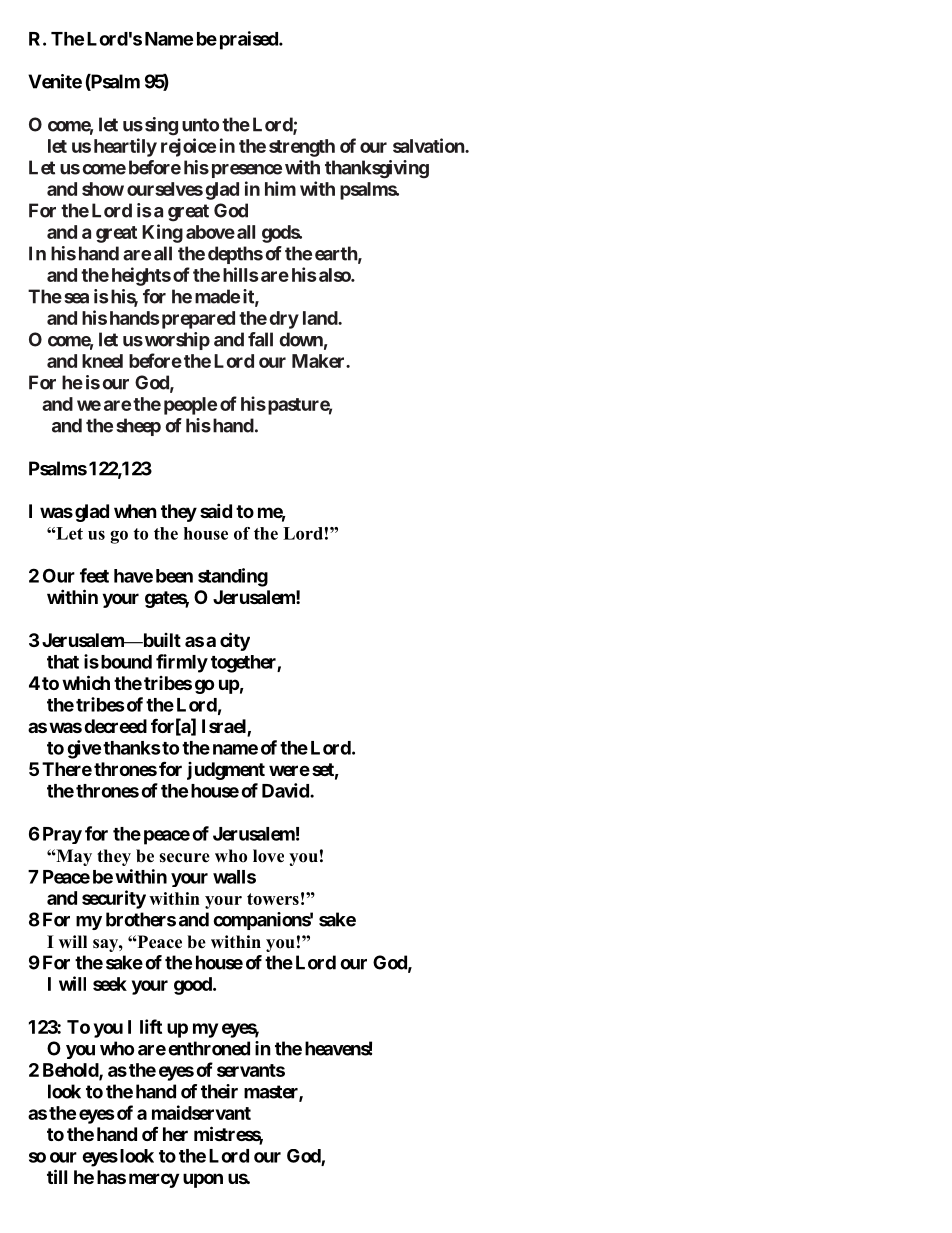 Image resolution: width=952 pixels, height=1233 pixels. I want to click on city, so click(235, 641).
